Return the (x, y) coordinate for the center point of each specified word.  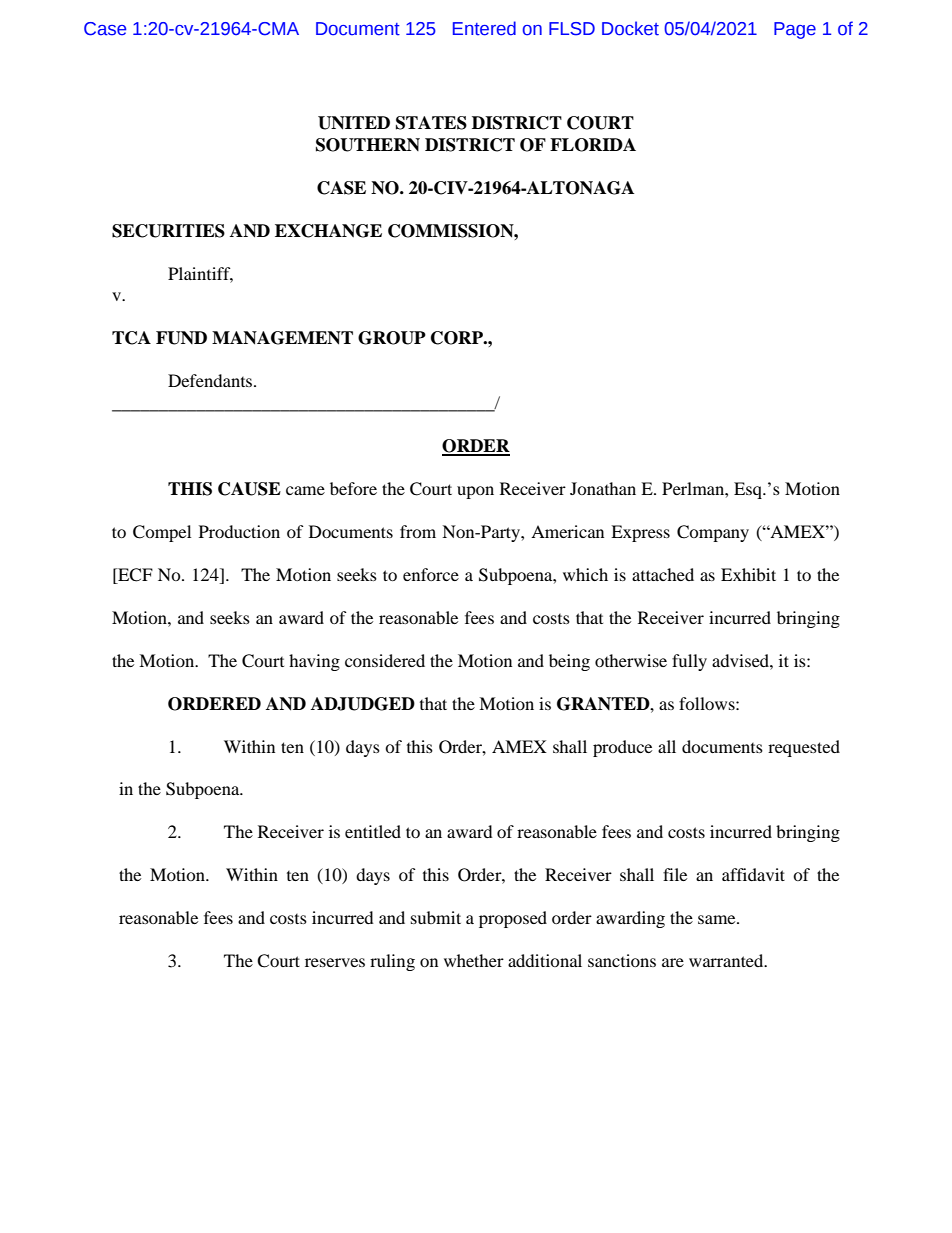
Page (795, 30)
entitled (373, 831)
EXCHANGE (328, 231)
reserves (335, 962)
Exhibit (748, 574)
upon (475, 492)
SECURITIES (168, 231)
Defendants (211, 380)
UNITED (354, 123)
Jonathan (603, 488)
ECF (134, 575)
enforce (431, 574)
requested (804, 748)
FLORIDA (593, 145)
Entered (484, 28)
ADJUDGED (363, 704)
